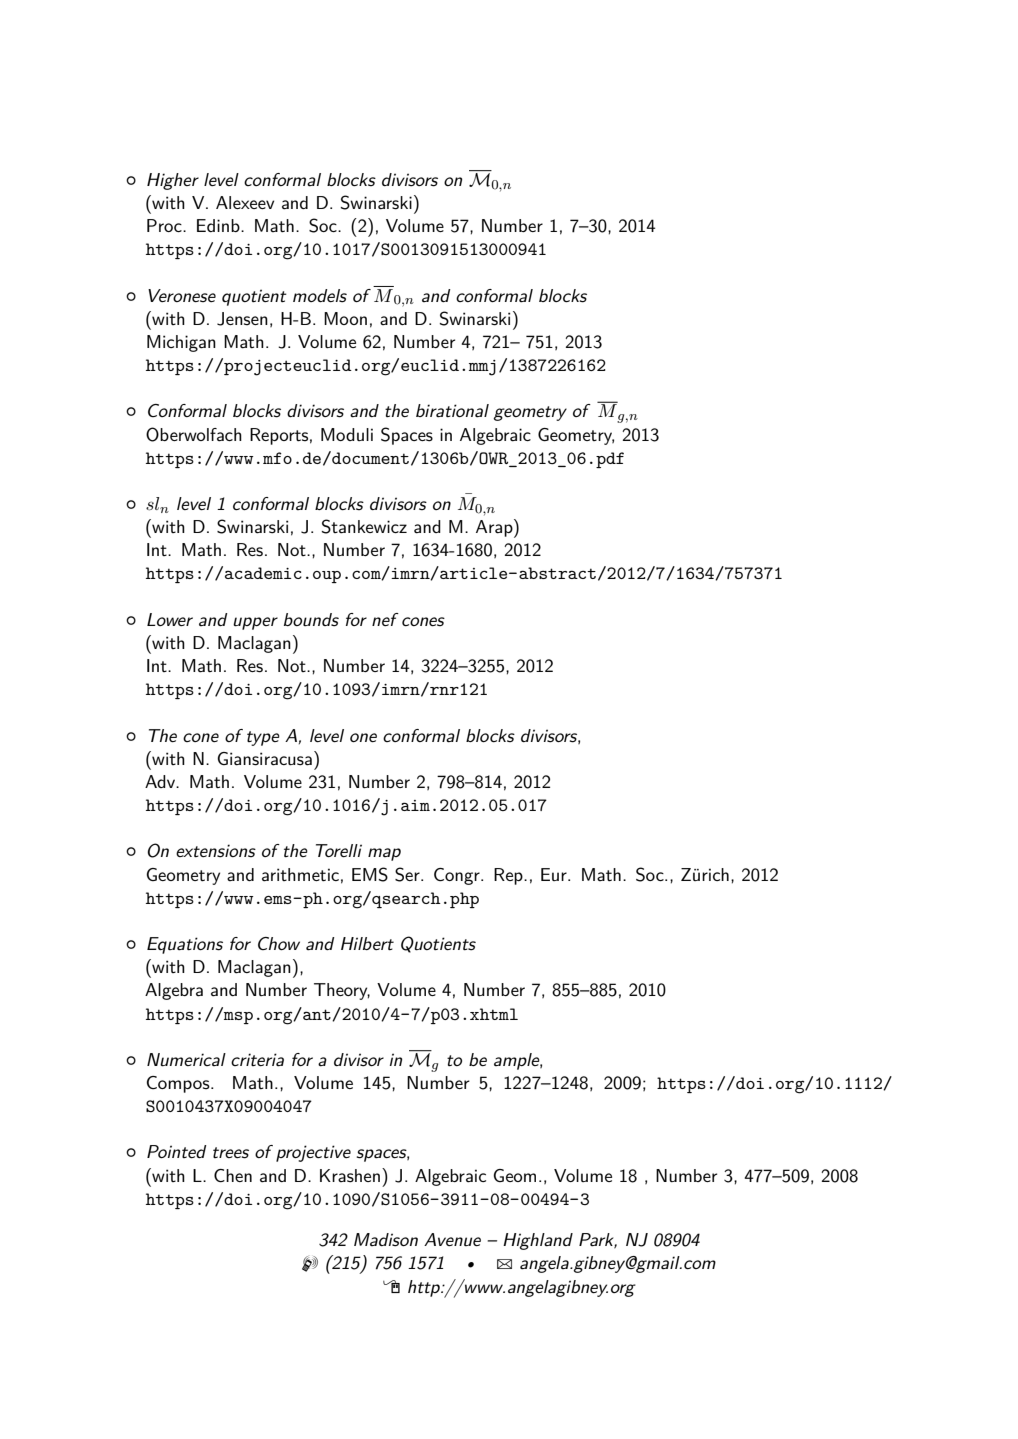 This document has height=1439, width=1018. What do you see at coordinates (173, 181) in the document?
I see `Higher` at bounding box center [173, 181].
